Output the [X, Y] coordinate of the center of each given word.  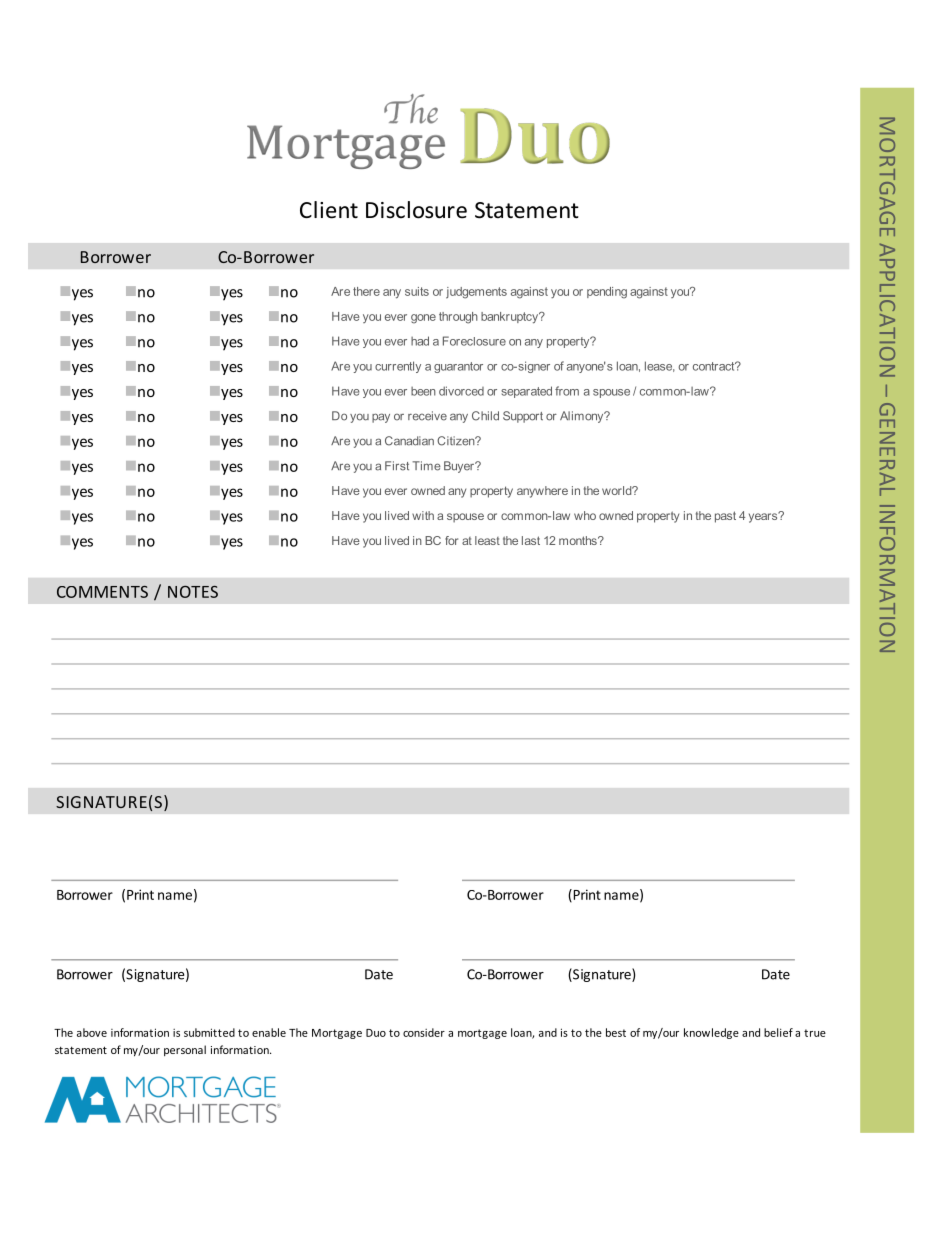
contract [715, 366]
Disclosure [416, 210]
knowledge [711, 1033]
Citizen [457, 441]
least [487, 540]
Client [329, 210]
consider [424, 1032]
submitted [209, 1032]
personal [185, 1050]
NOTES [193, 592]
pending [607, 293]
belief [778, 1032]
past [725, 517]
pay [381, 418]
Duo [376, 1033]
